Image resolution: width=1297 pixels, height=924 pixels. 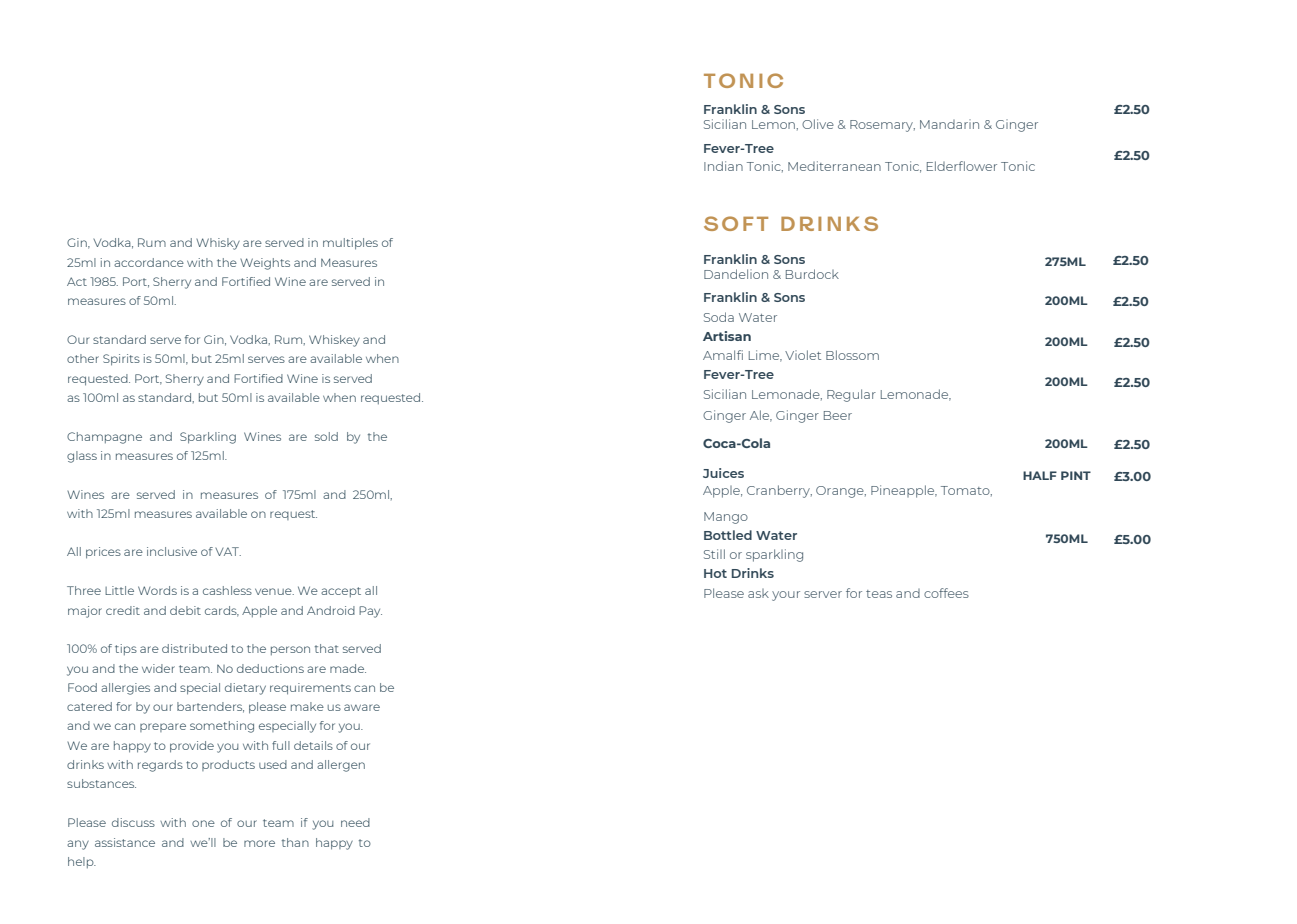 I want to click on coffees, so click(x=946, y=593).
